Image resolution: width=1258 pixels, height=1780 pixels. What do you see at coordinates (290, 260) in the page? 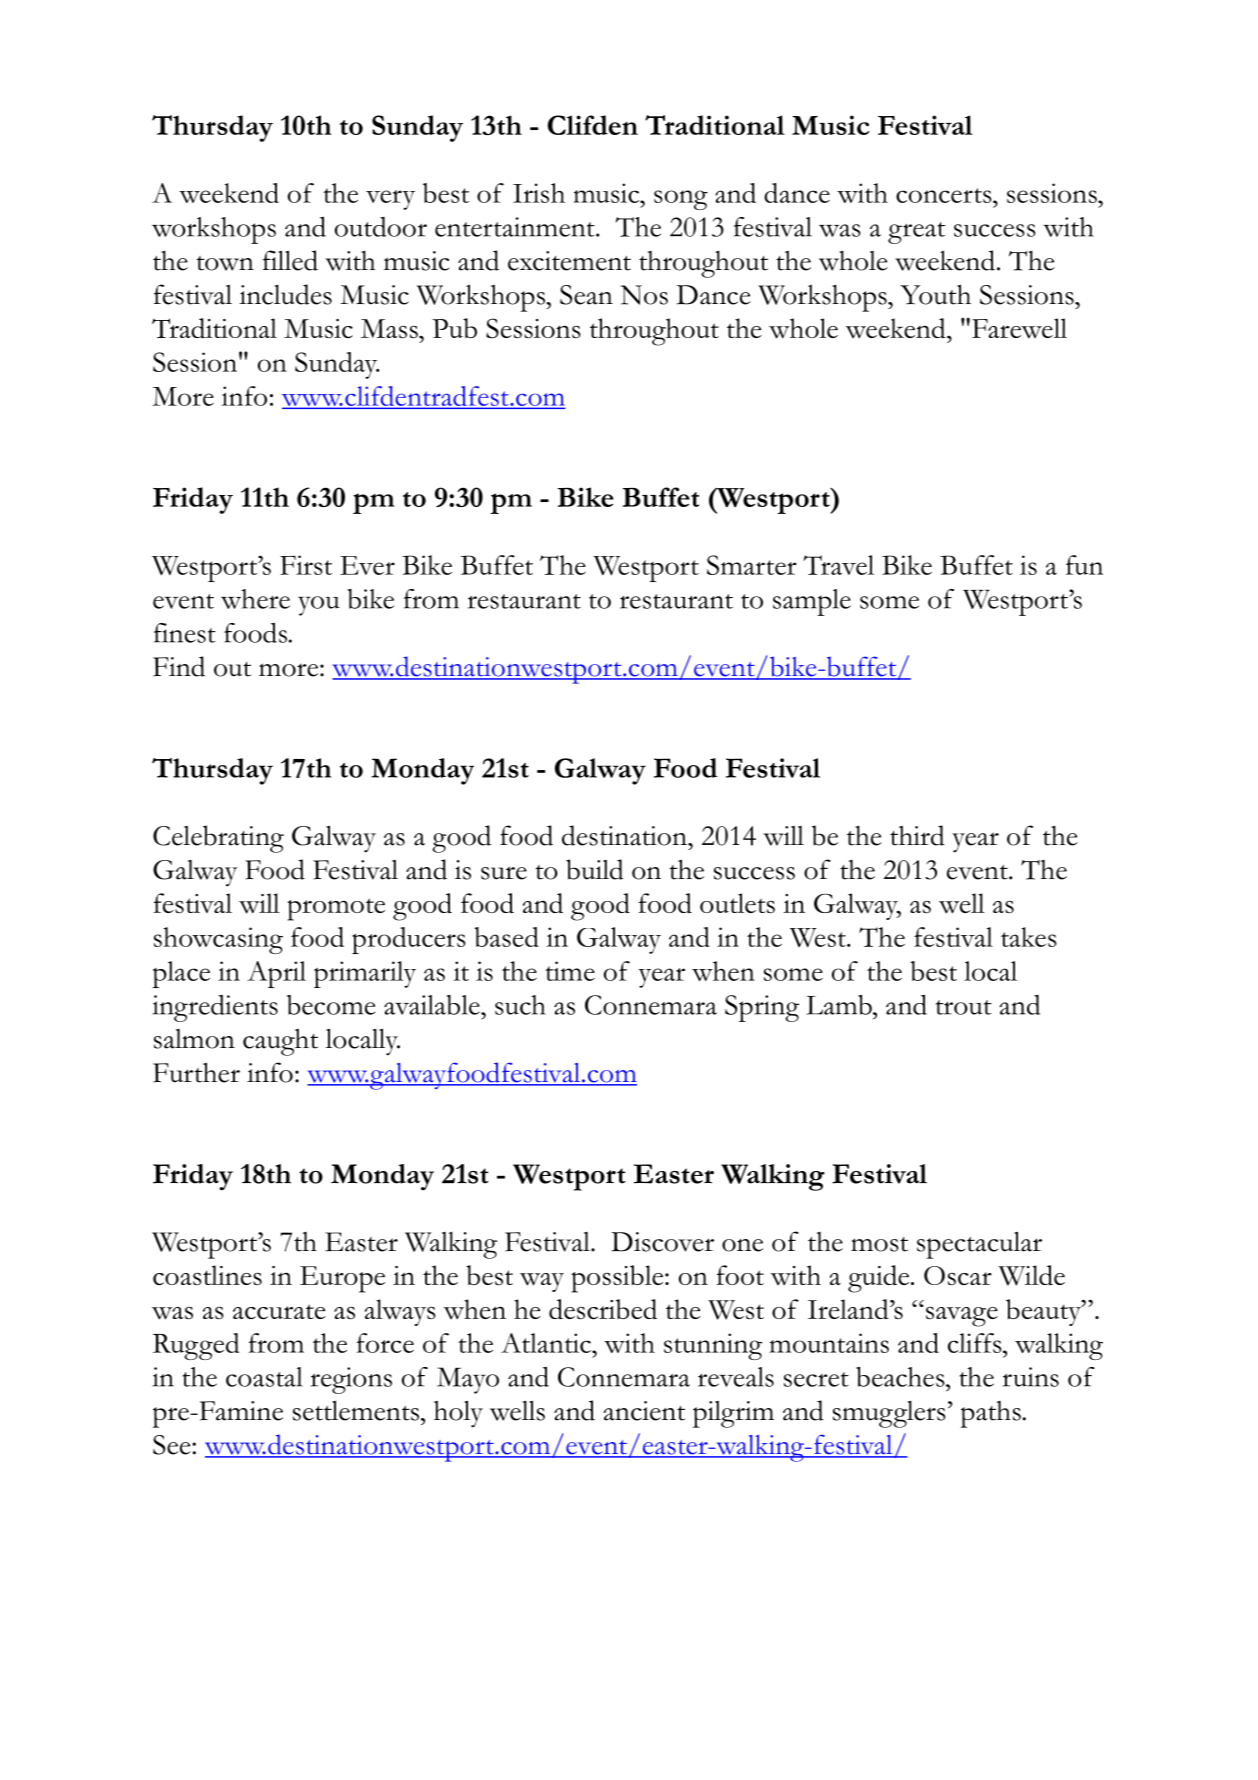
I see `filled` at bounding box center [290, 260].
